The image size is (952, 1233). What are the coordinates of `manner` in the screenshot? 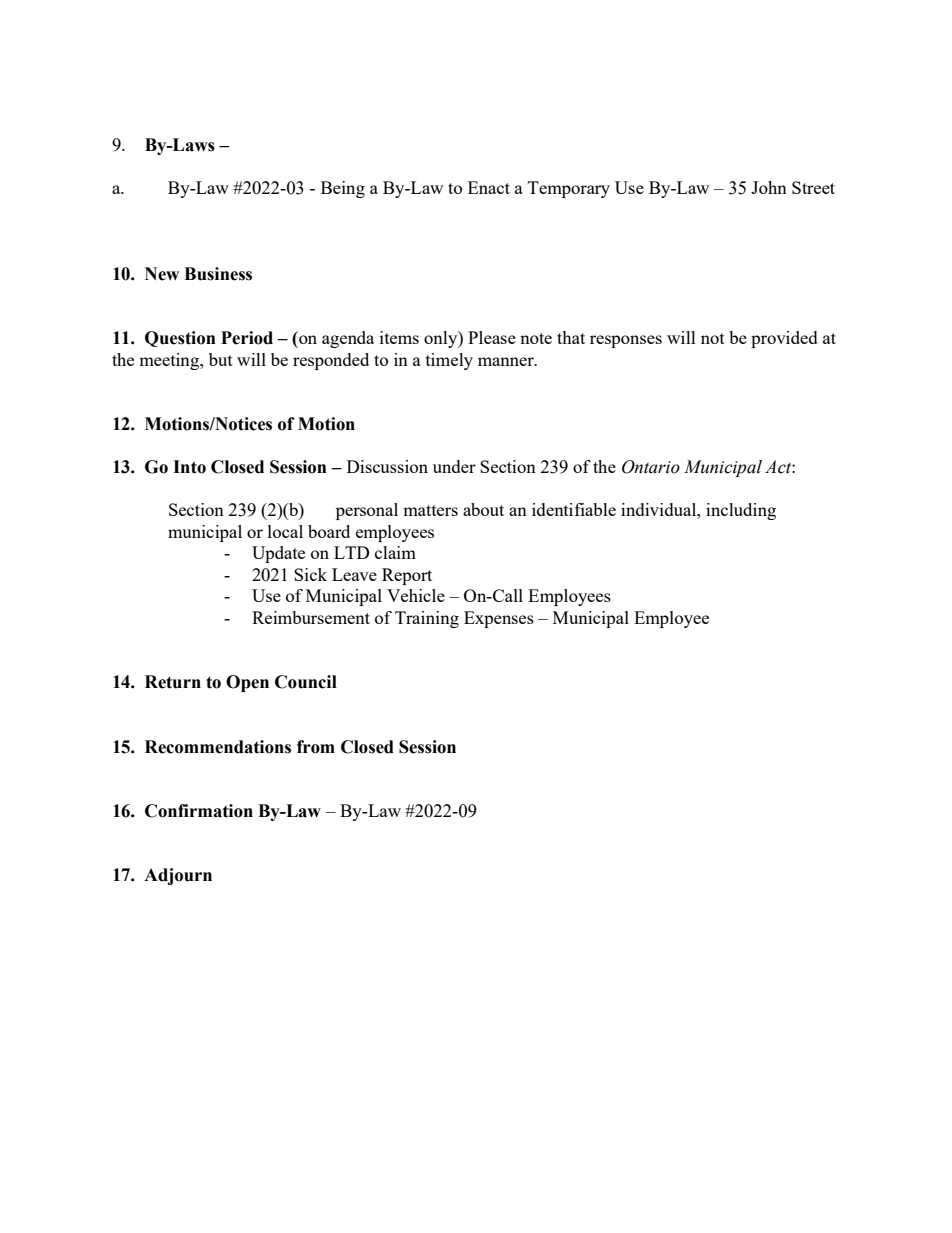 It's located at (507, 361).
